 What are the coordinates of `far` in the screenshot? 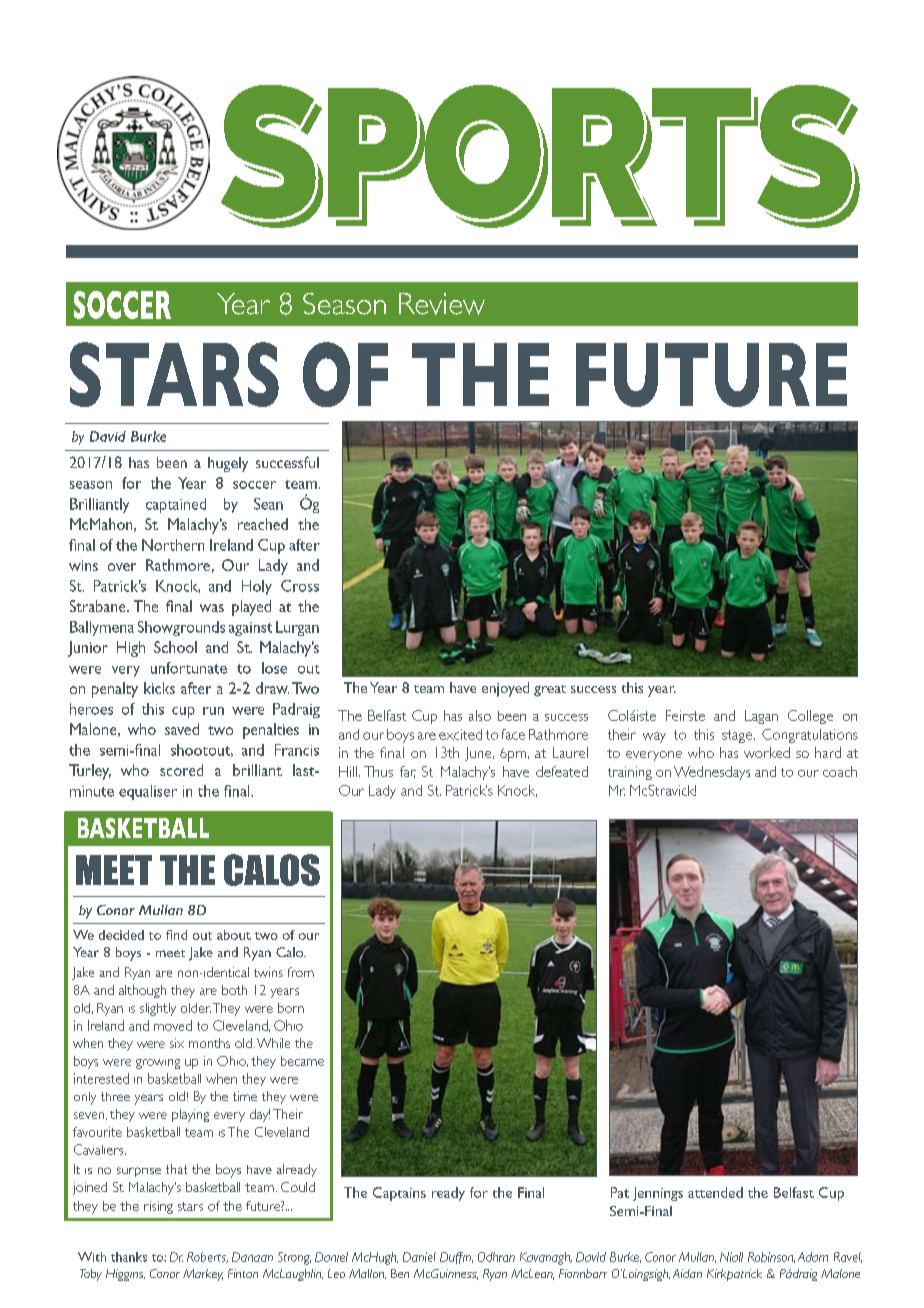 It's located at (408, 772).
